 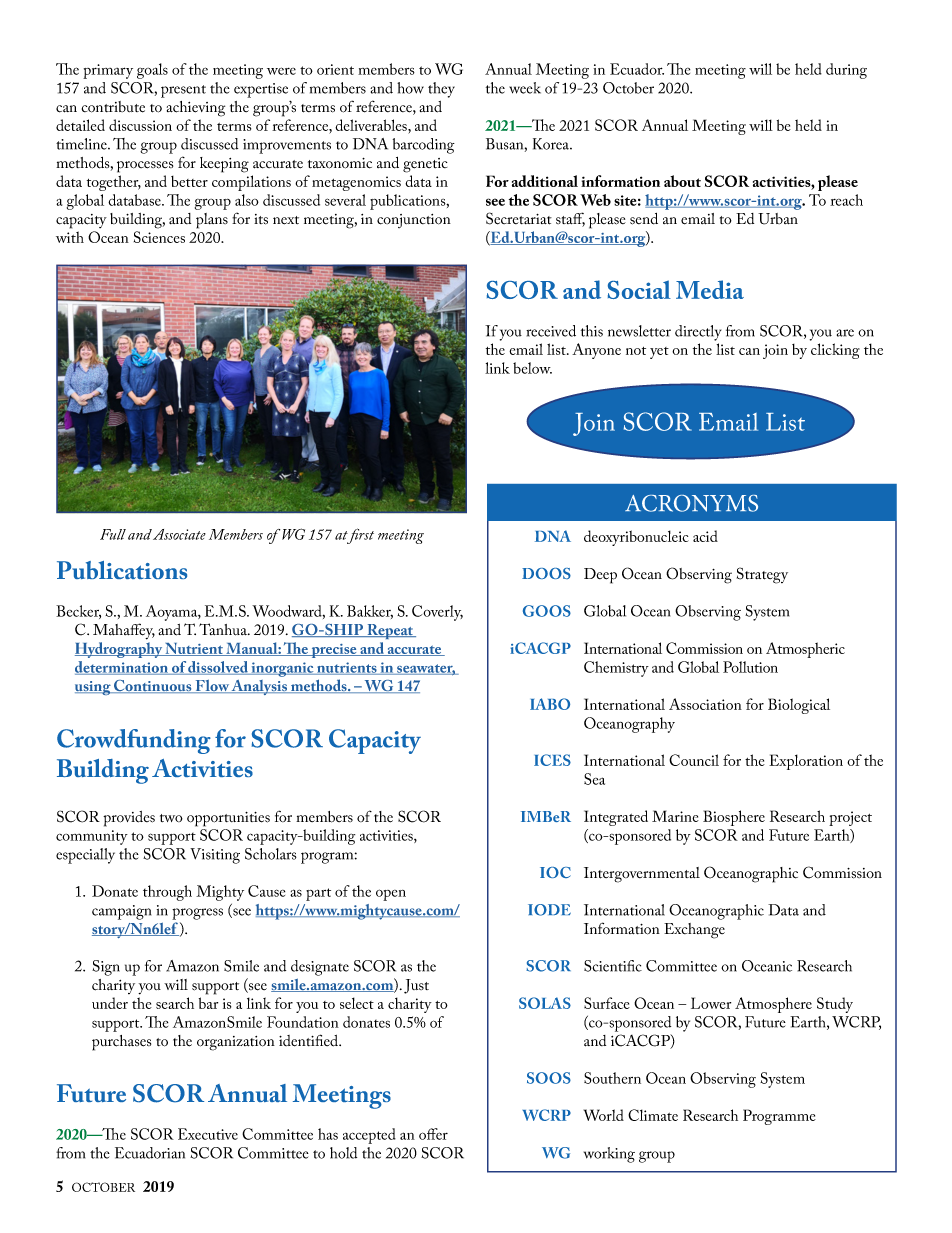 I want to click on ACRONYMS, so click(x=691, y=503).
